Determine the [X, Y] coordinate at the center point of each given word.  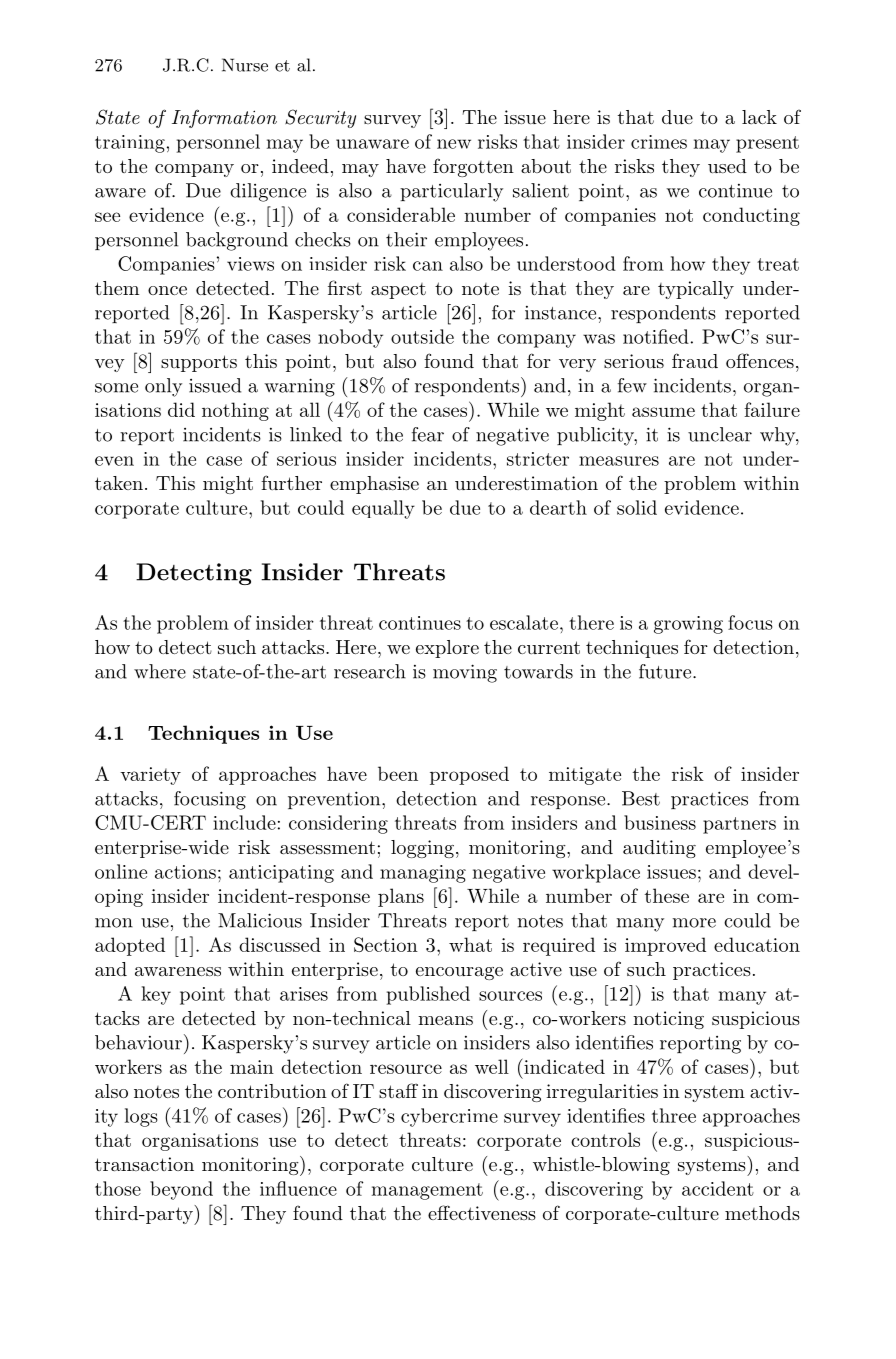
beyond [181, 1190]
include [244, 822]
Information [224, 118]
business [660, 822]
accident [718, 1188]
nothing [235, 411]
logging [422, 849]
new [454, 144]
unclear [720, 434]
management [427, 1191]
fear [428, 434]
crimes [659, 142]
